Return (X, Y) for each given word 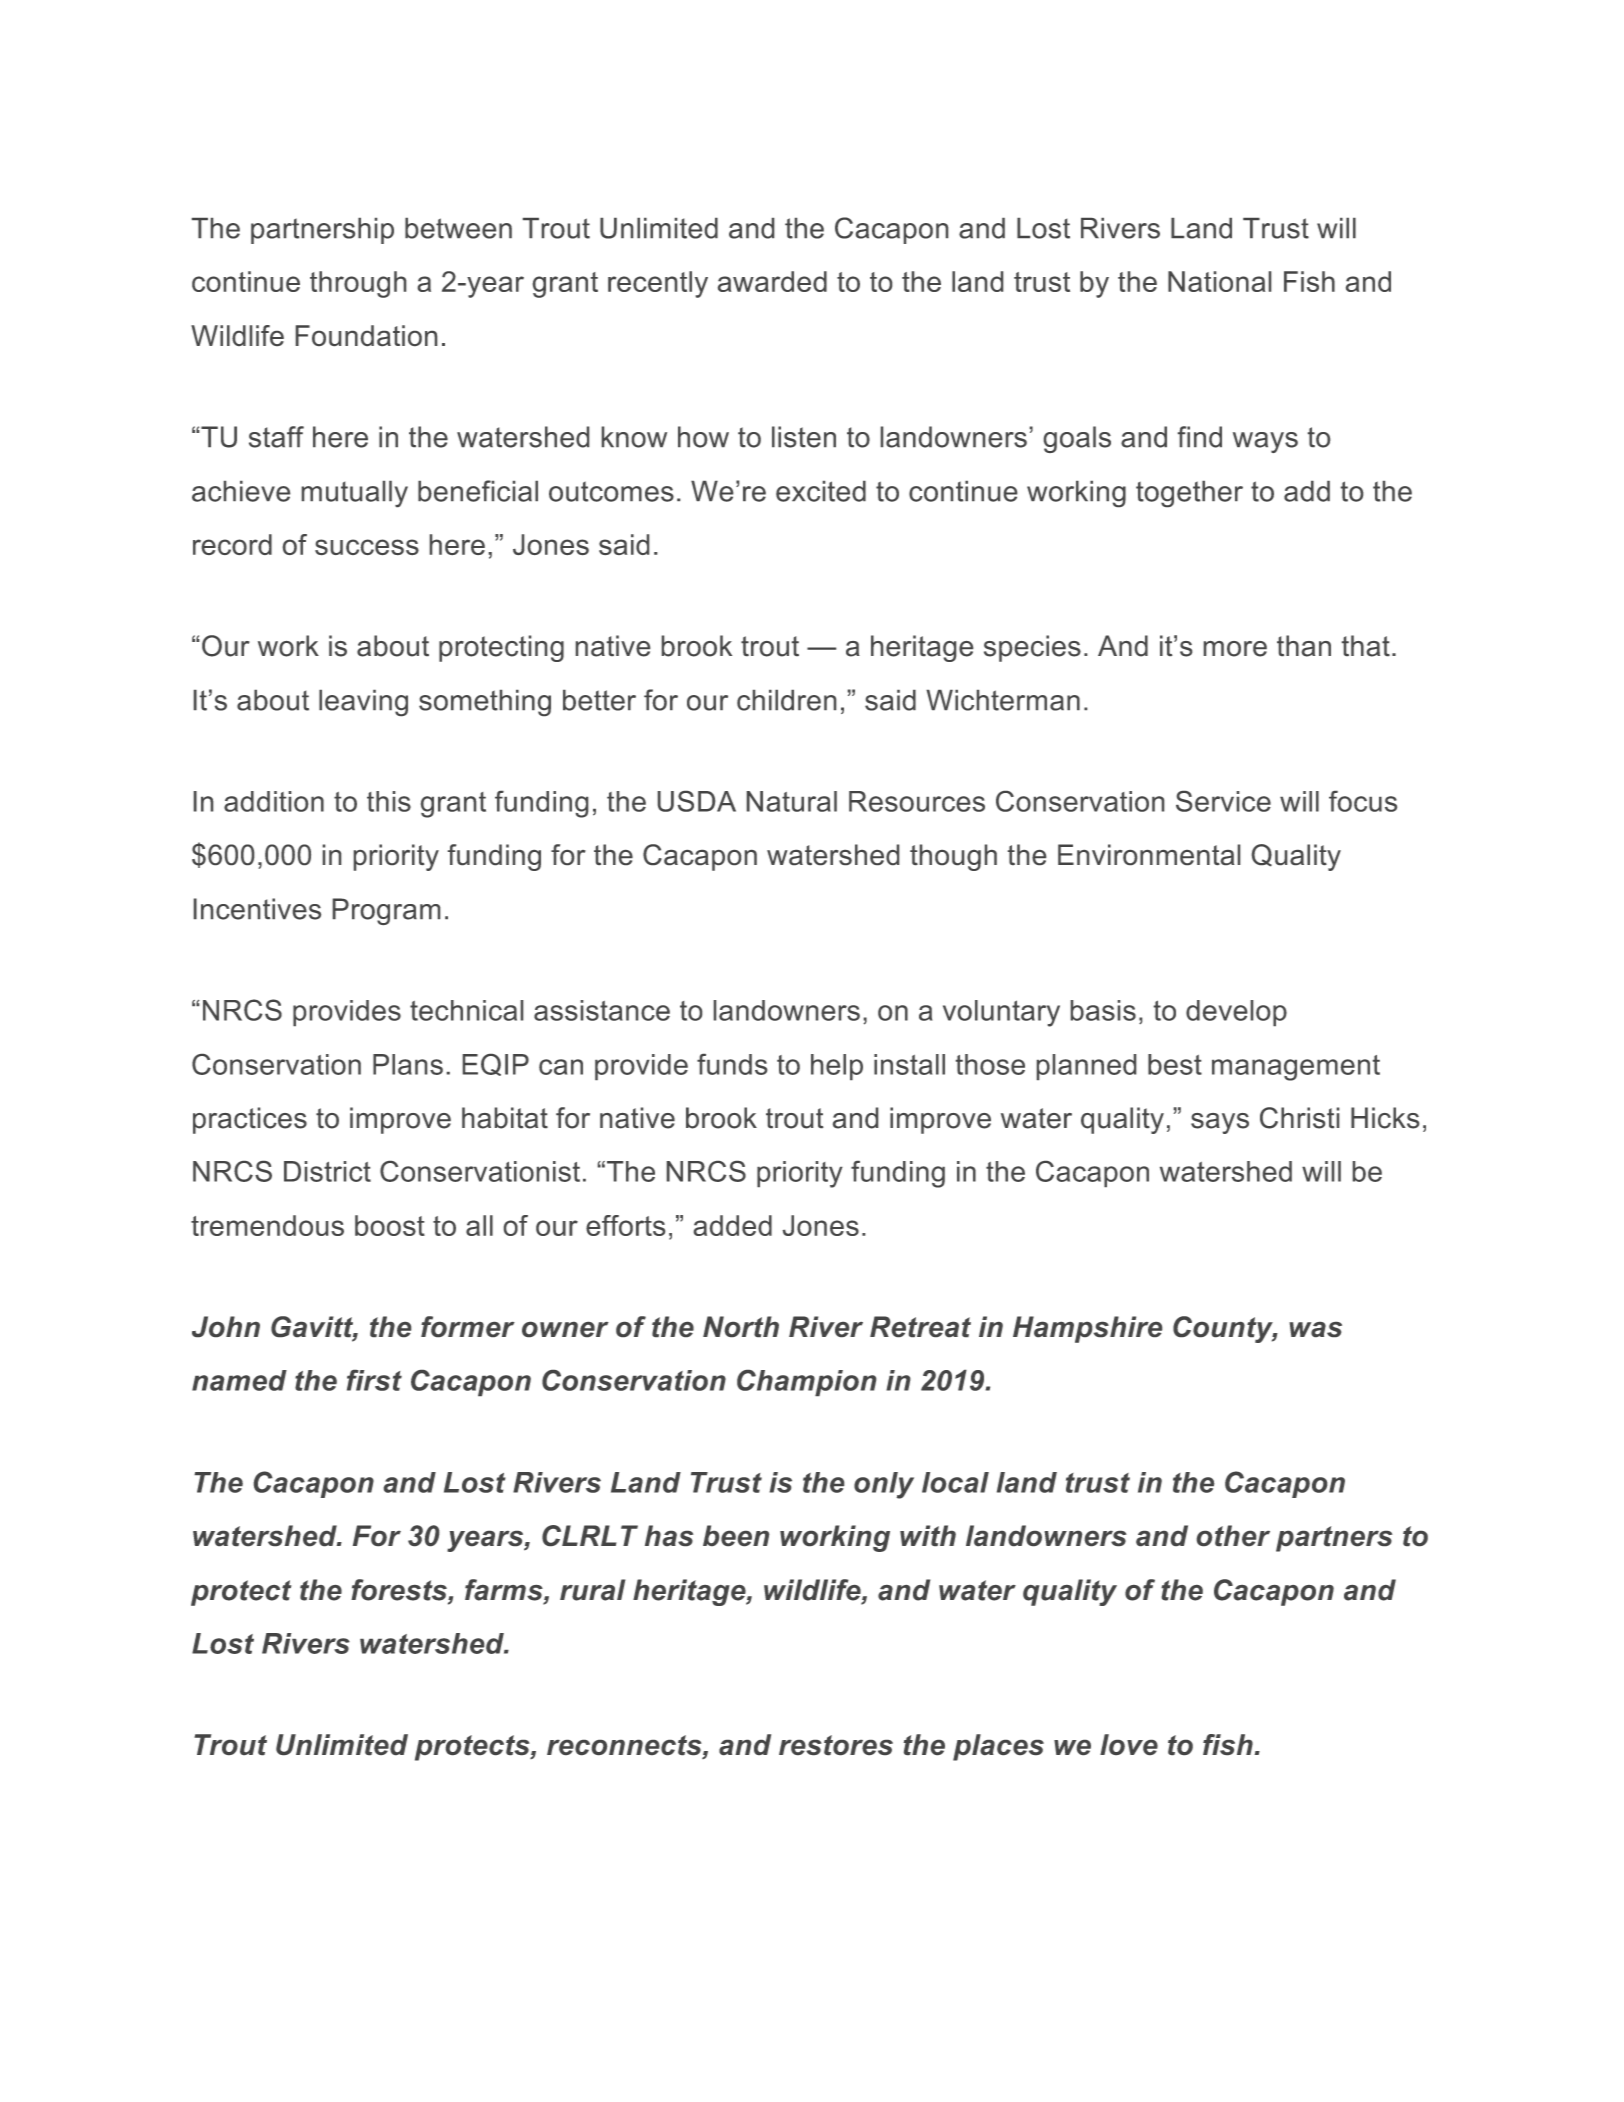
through (358, 284)
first (374, 1380)
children (786, 700)
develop (1236, 1013)
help (837, 1067)
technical (466, 1010)
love (1129, 1744)
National (1219, 281)
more (1235, 649)
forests (400, 1591)
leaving (363, 703)
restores (836, 1745)
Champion (806, 1383)
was (1315, 1329)
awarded (772, 281)
